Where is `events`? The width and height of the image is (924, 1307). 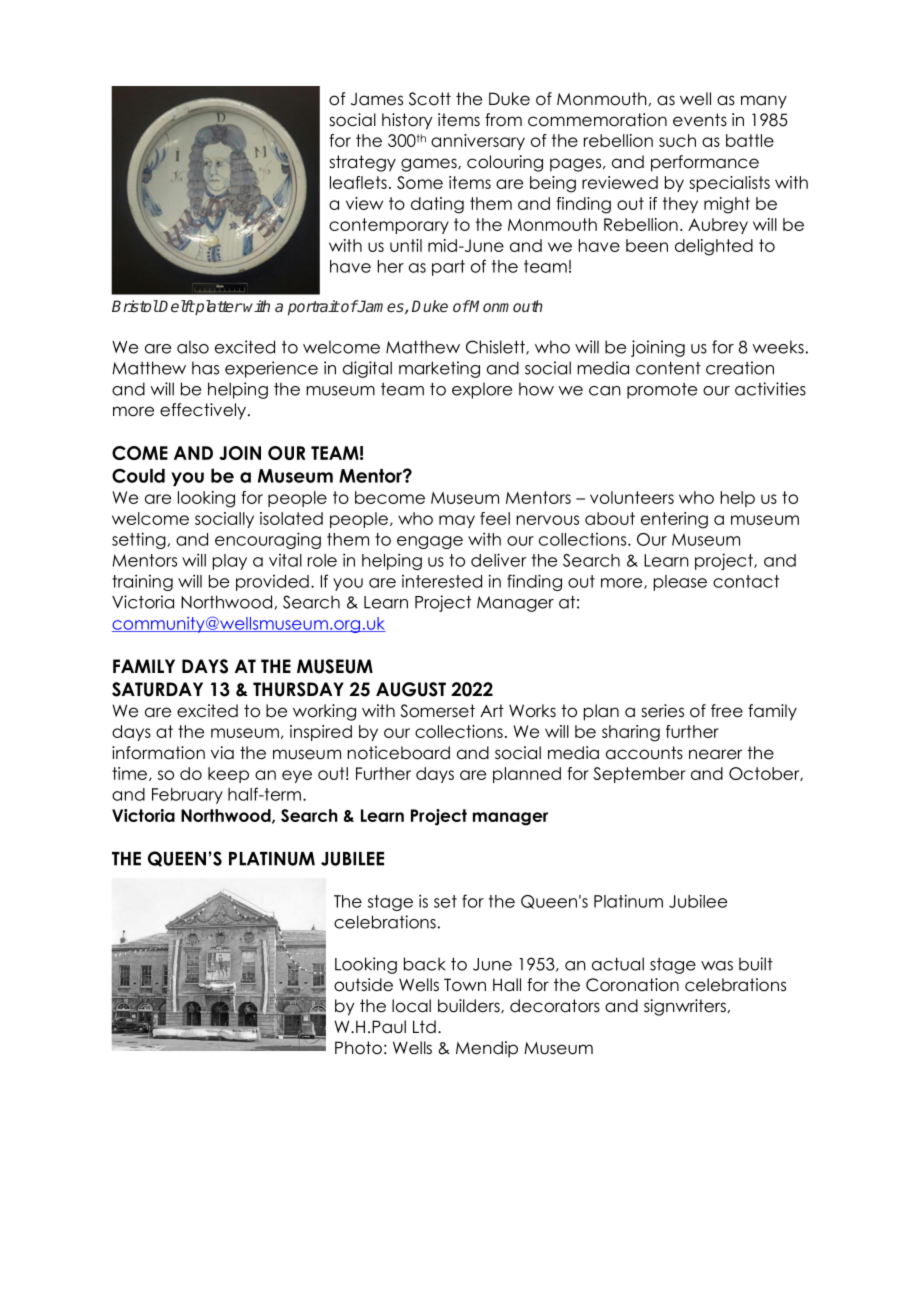
events is located at coordinates (700, 120).
